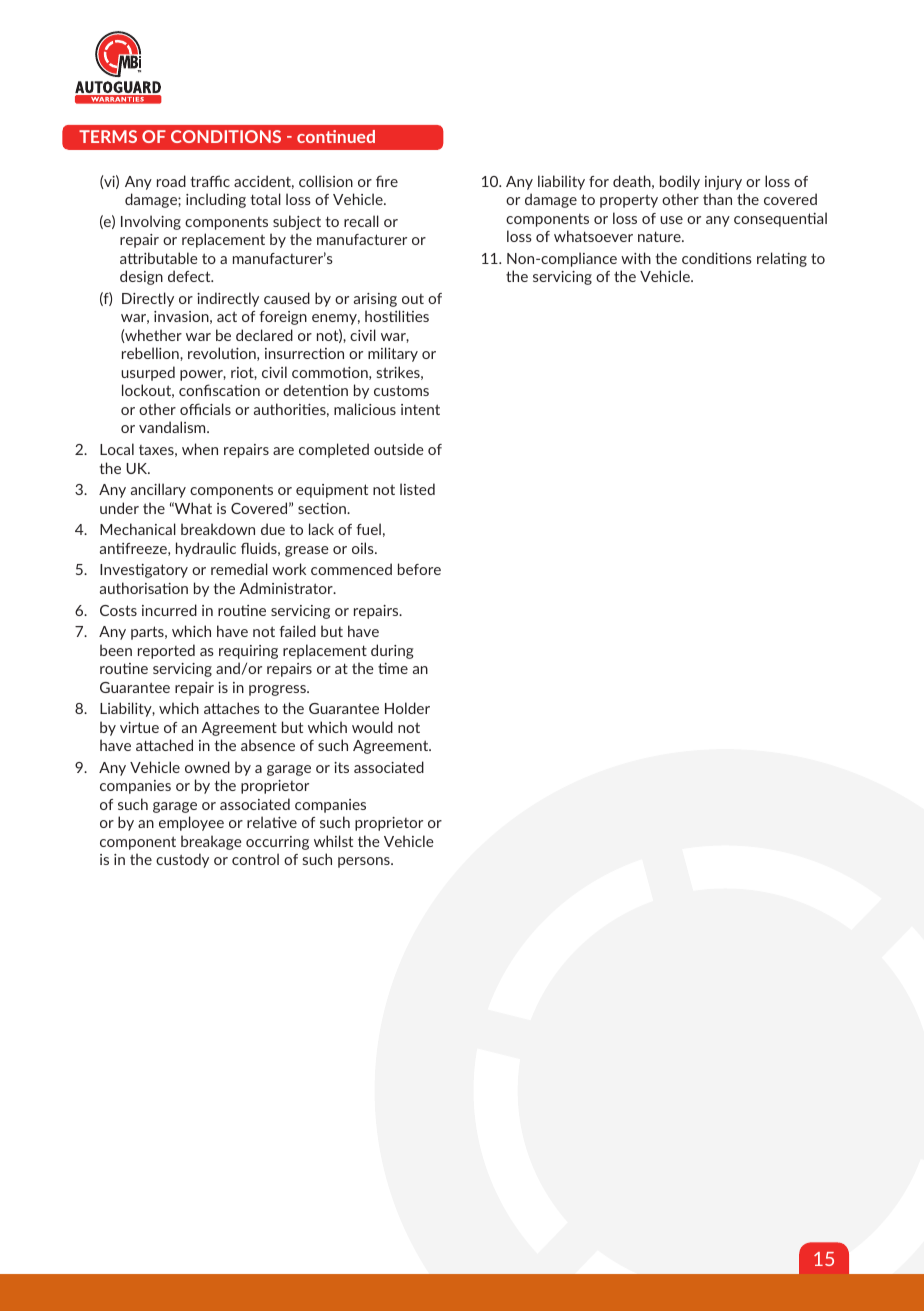  Describe the element at coordinates (151, 353) in the screenshot. I see `rebellion` at that location.
